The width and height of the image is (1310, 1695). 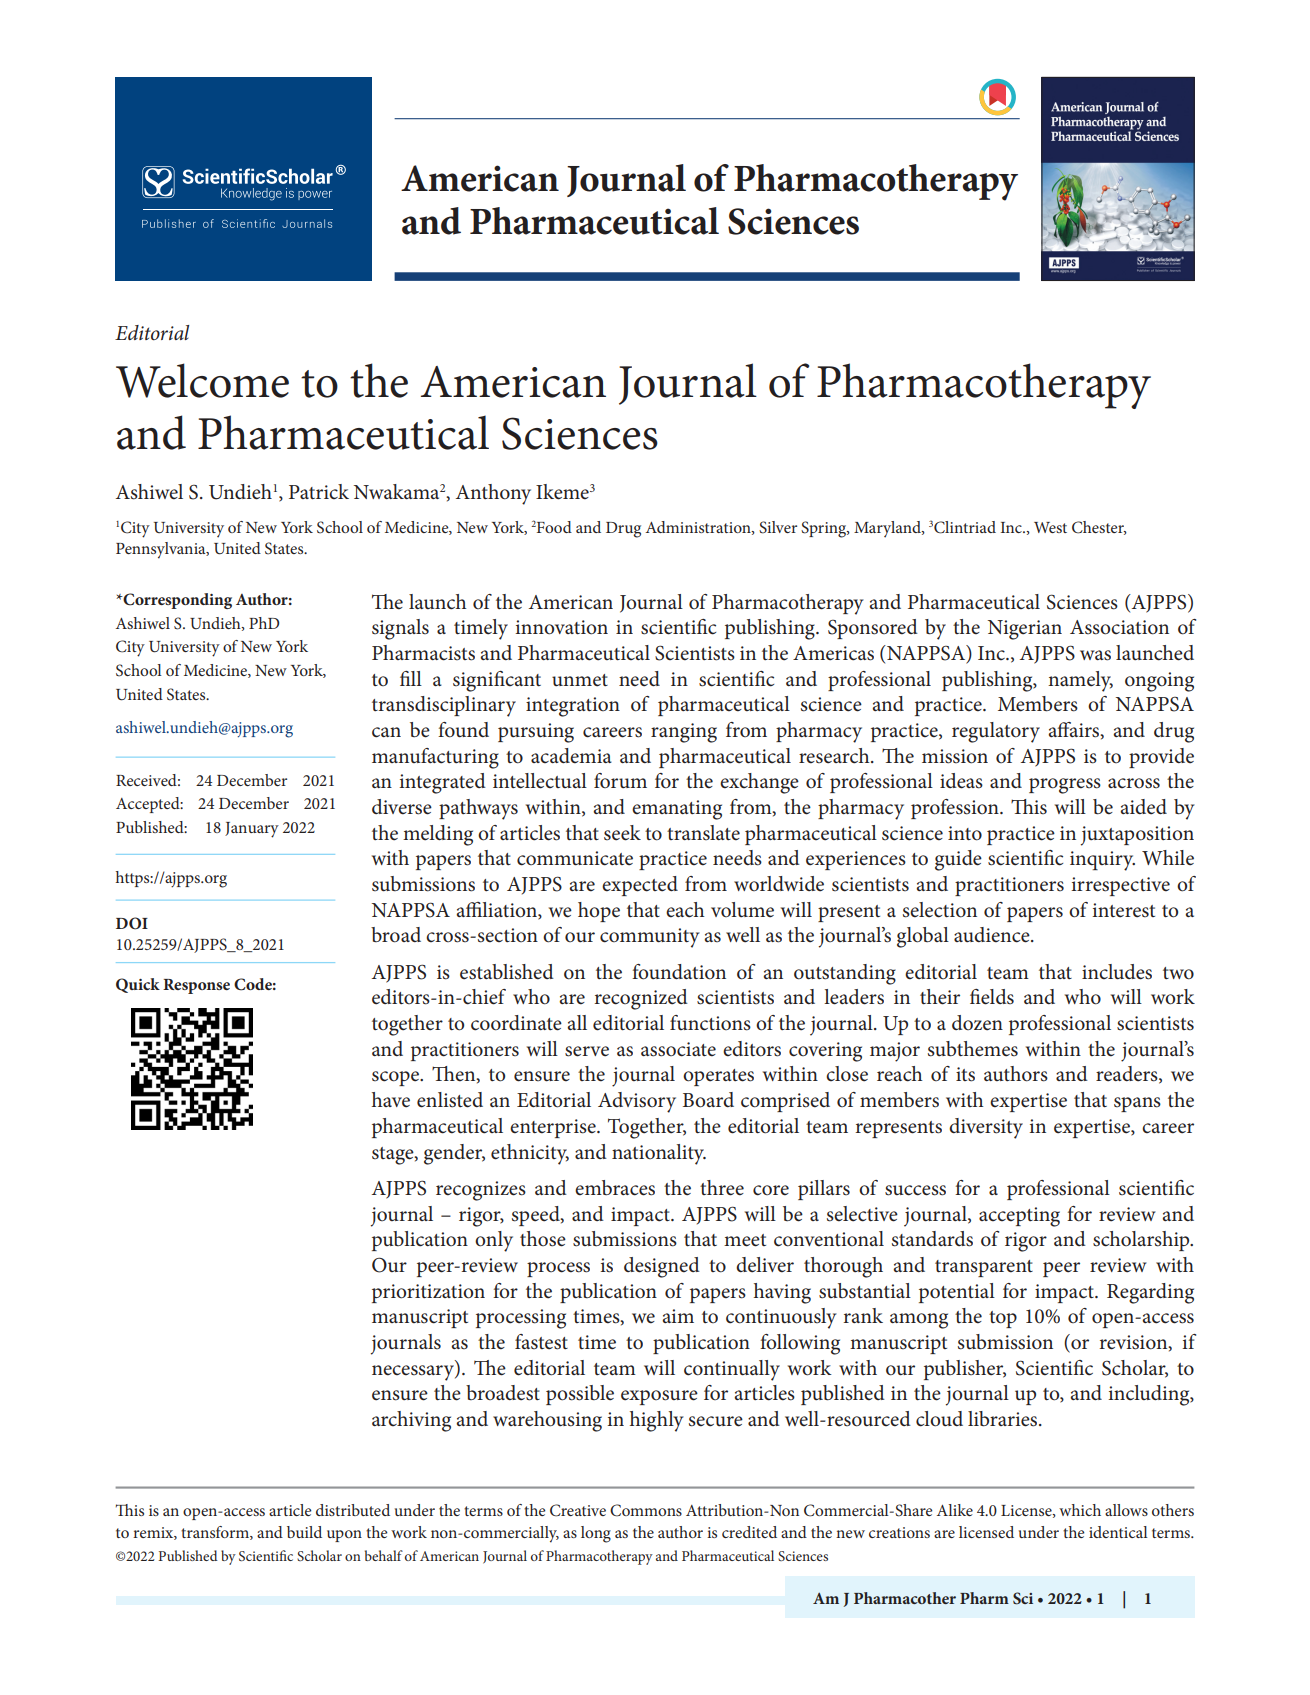 What do you see at coordinates (1050, 527) in the image?
I see `West` at bounding box center [1050, 527].
